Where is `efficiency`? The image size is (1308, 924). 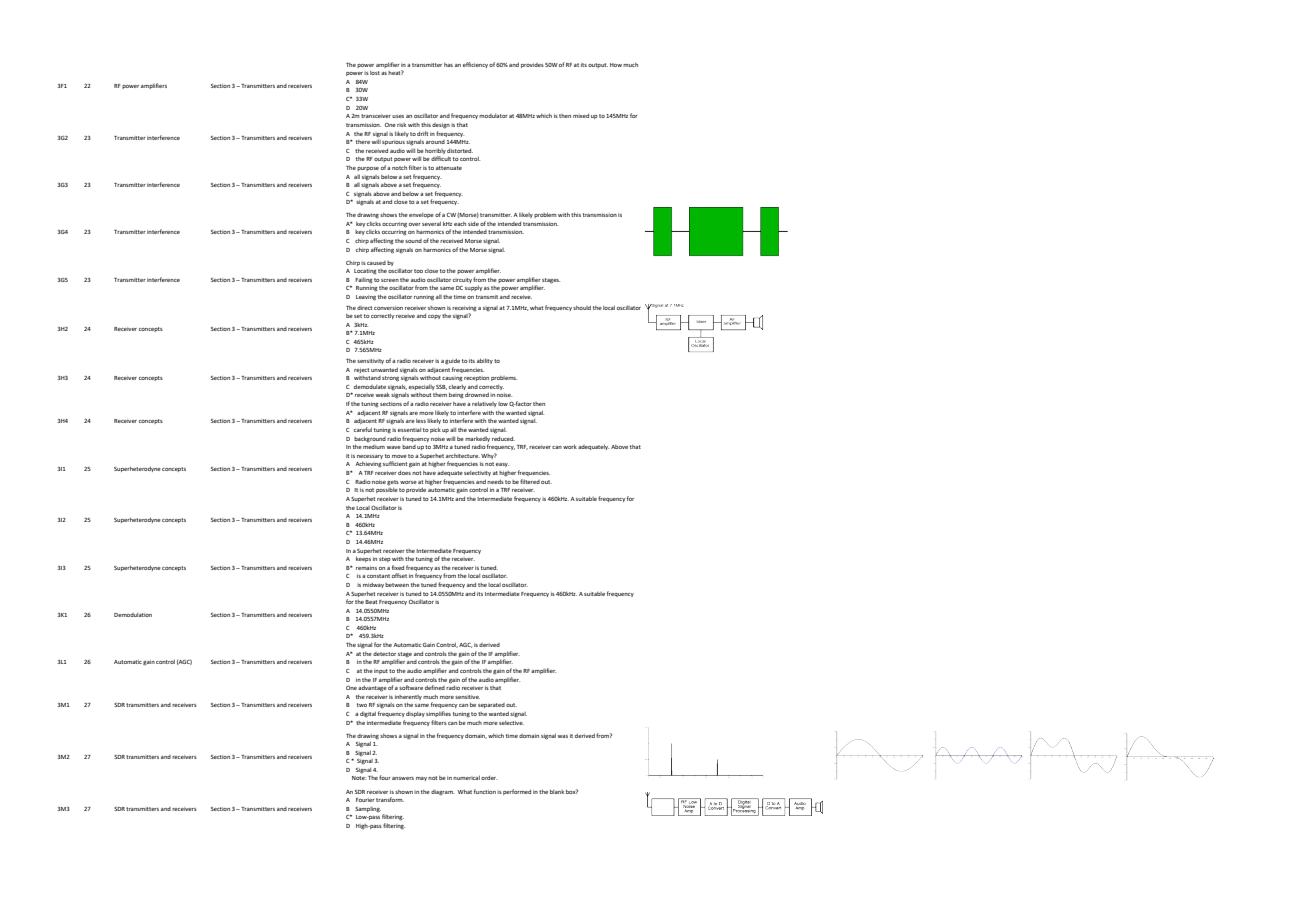
efficiency is located at coordinates (475, 65).
